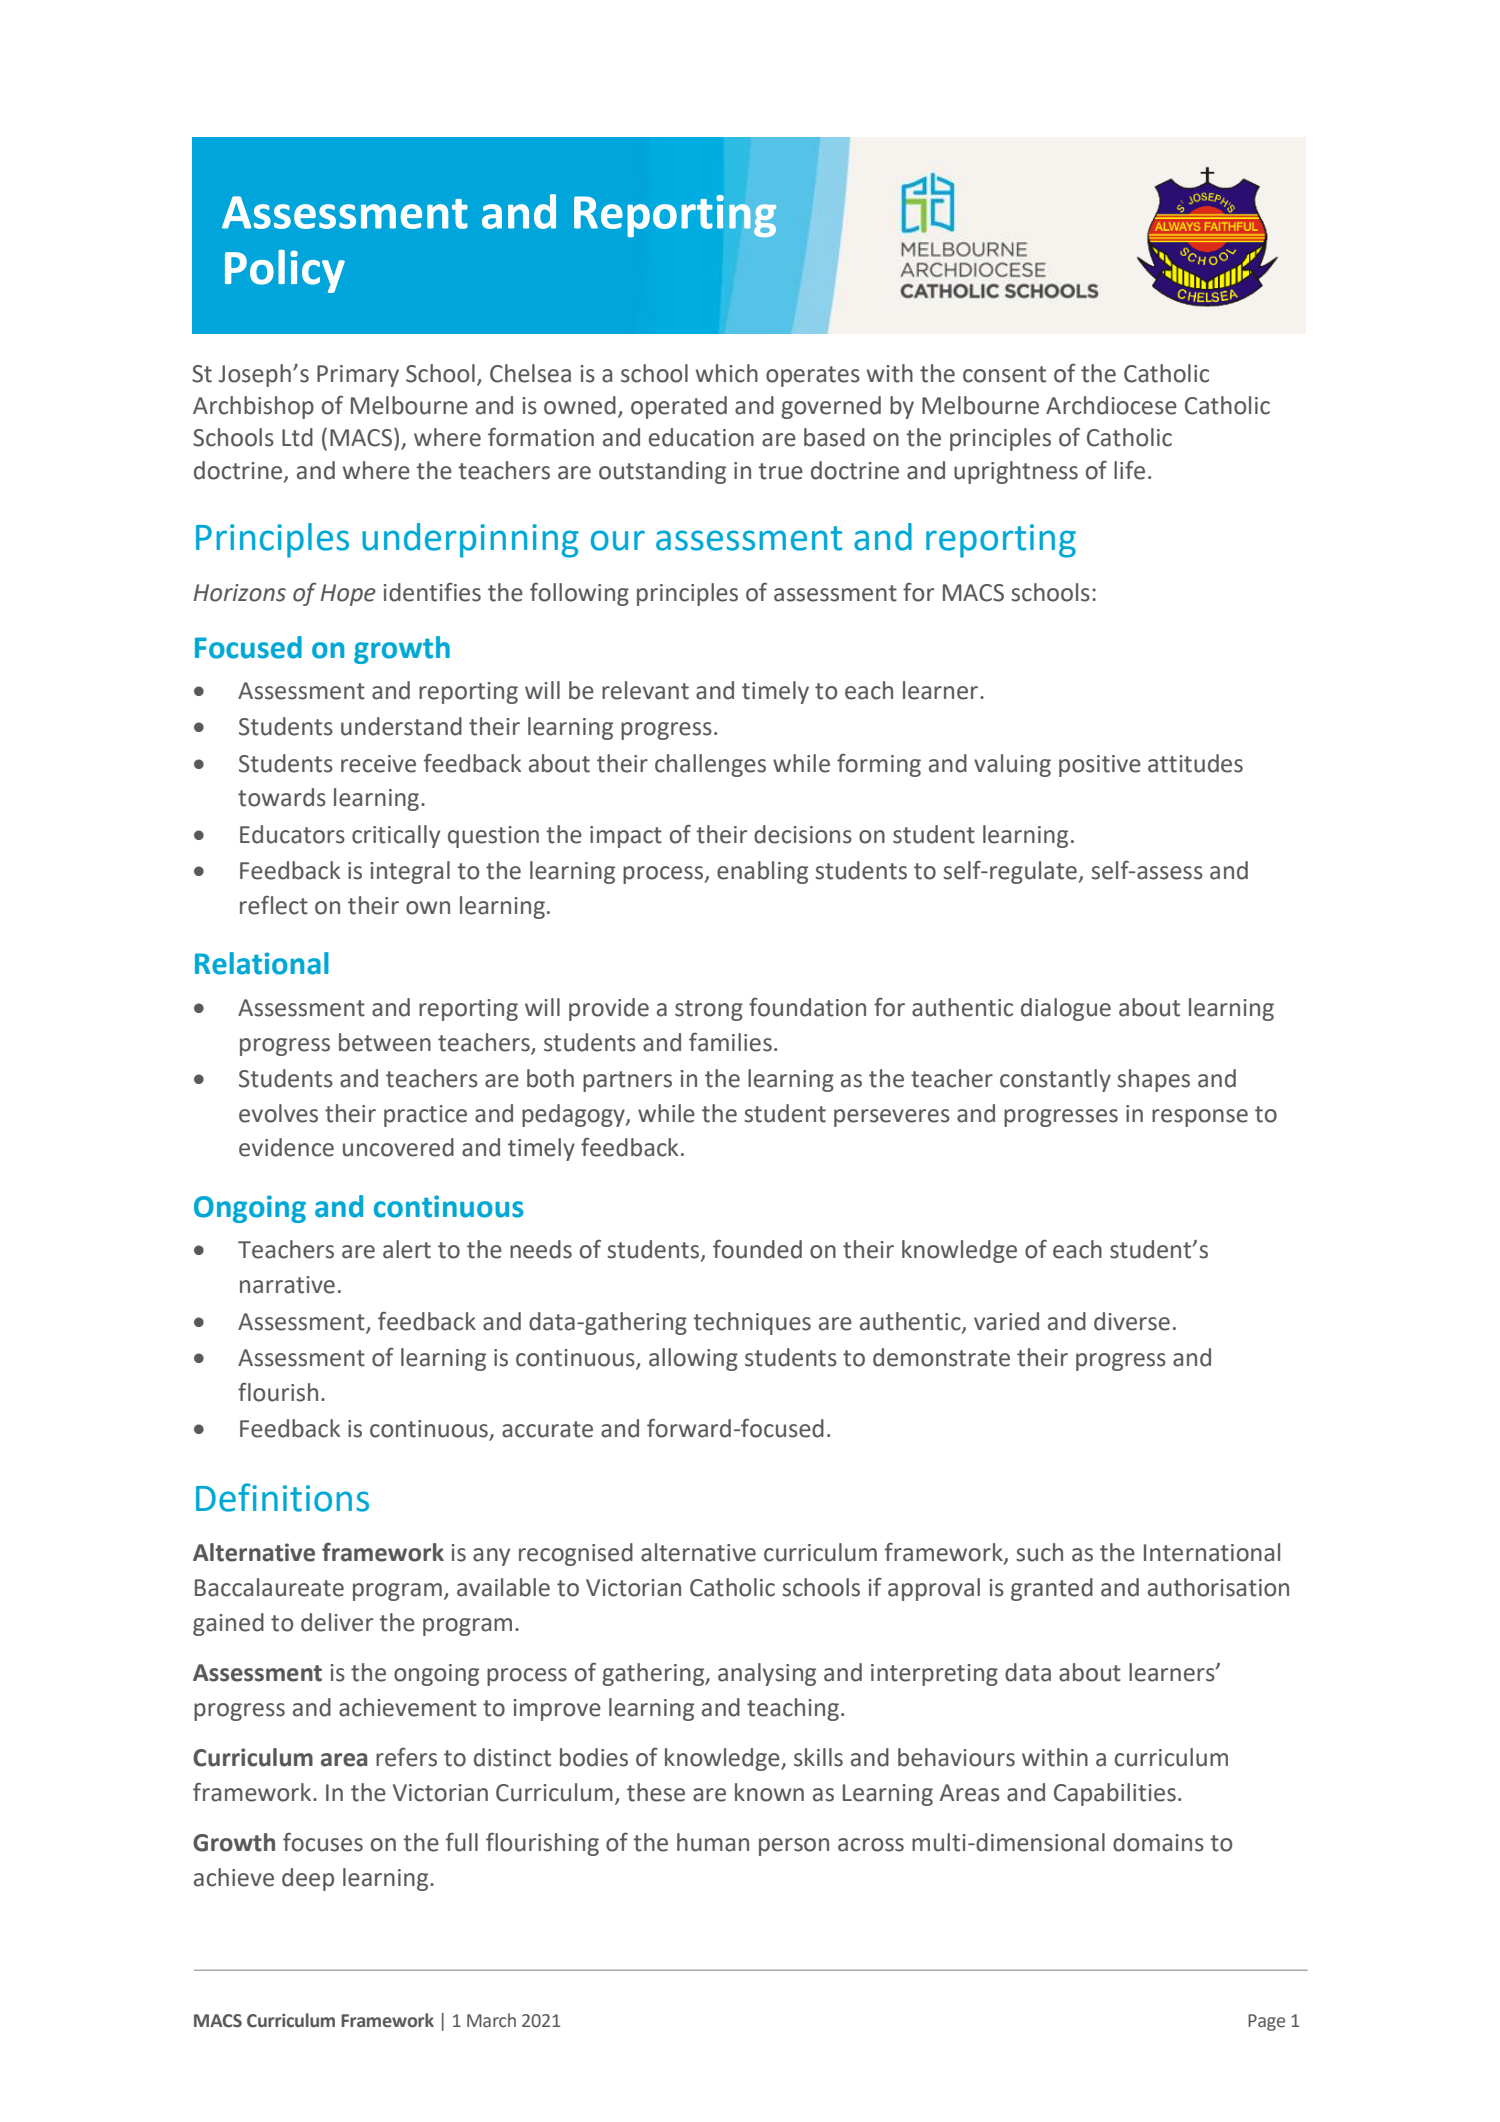 This document has height=2122, width=1500. What do you see at coordinates (1111, 405) in the document?
I see `Archdiocese` at bounding box center [1111, 405].
